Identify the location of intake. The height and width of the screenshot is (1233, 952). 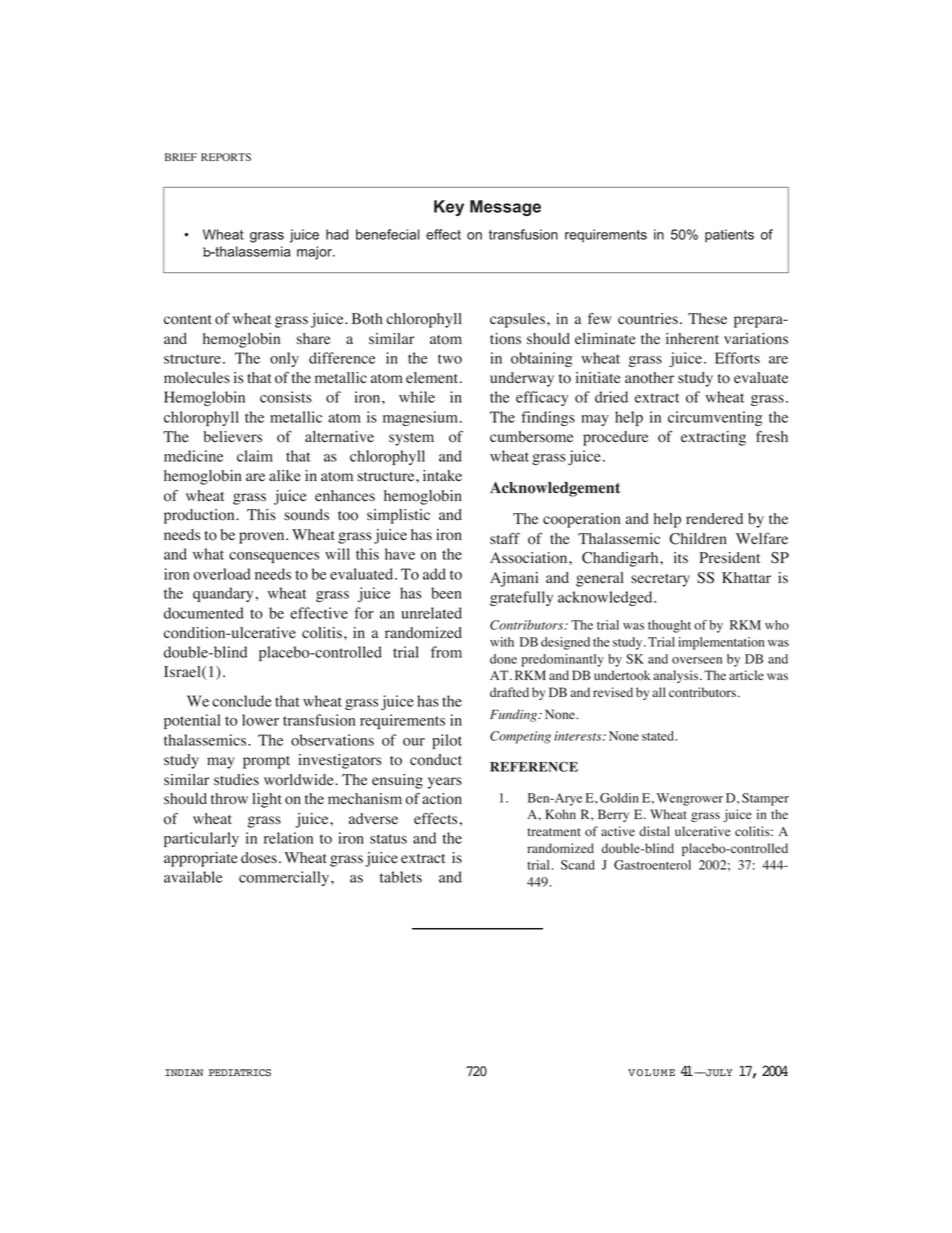
(442, 476).
